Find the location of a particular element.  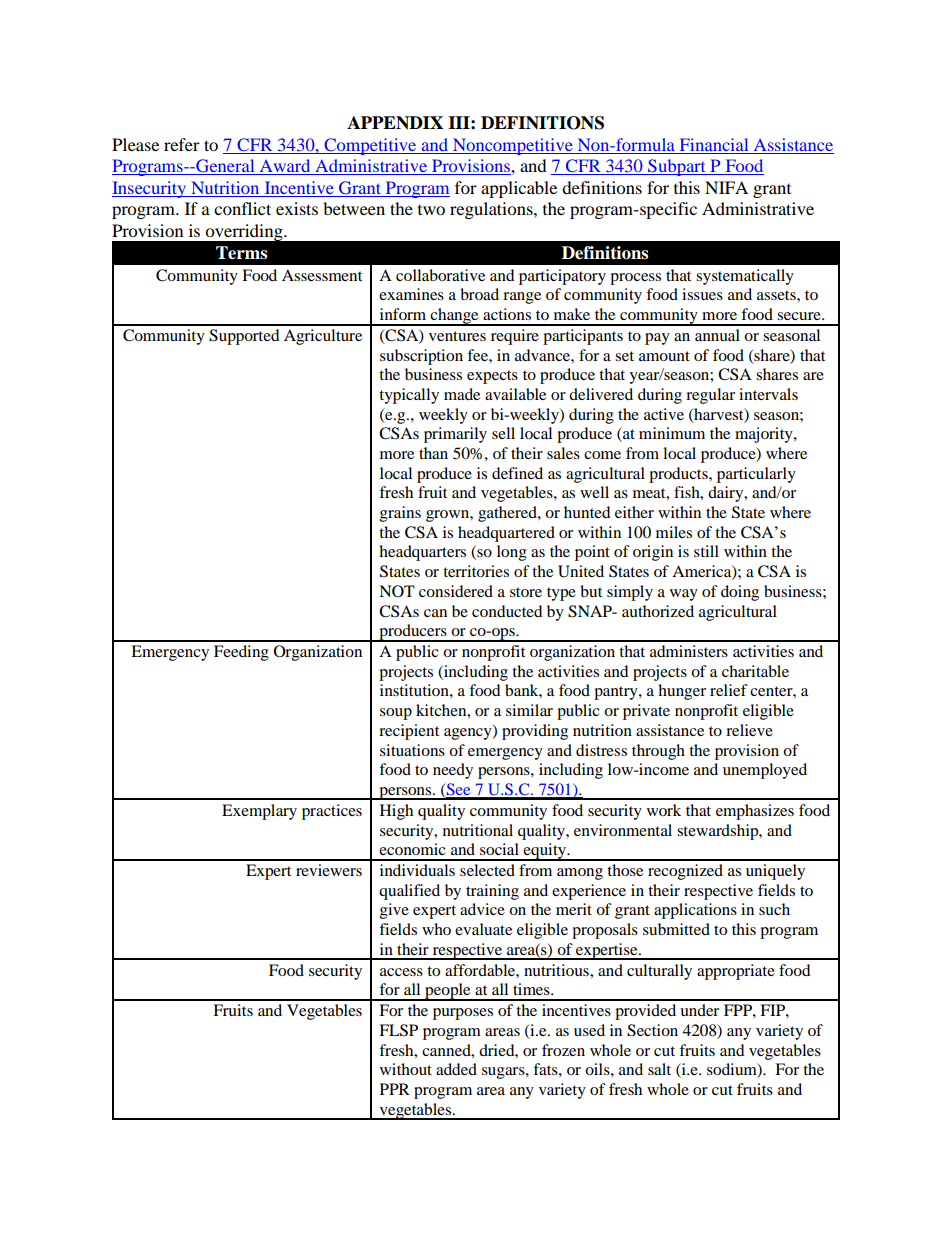

Exemplary is located at coordinates (259, 812).
